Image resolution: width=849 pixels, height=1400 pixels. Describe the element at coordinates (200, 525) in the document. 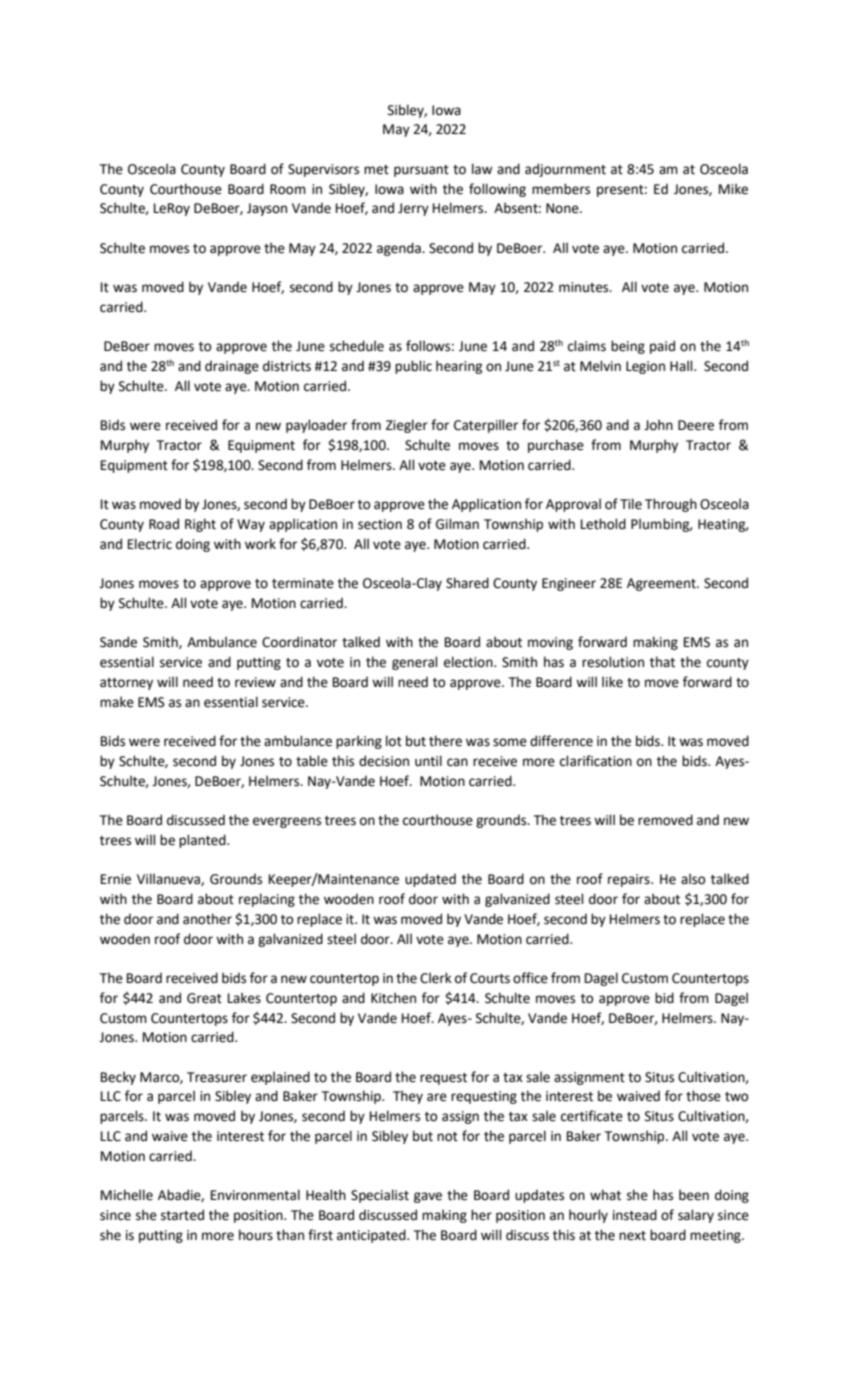

I see `Right` at that location.
